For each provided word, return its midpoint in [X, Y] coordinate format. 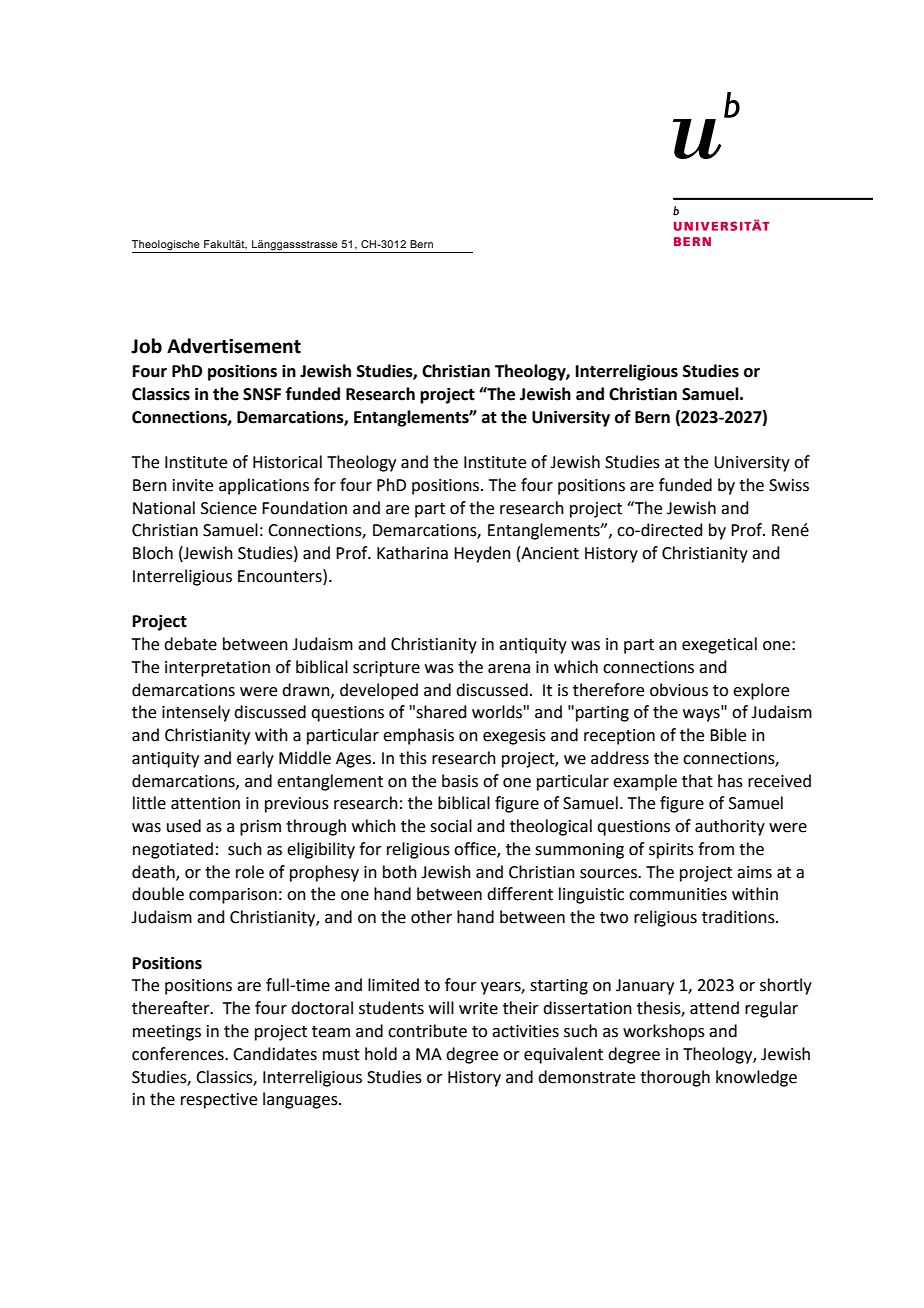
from [716, 849]
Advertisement [234, 346]
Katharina [412, 553]
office [476, 850]
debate [190, 644]
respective [219, 1101]
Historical [287, 462]
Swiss [789, 485]
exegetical [719, 645]
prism [260, 828]
